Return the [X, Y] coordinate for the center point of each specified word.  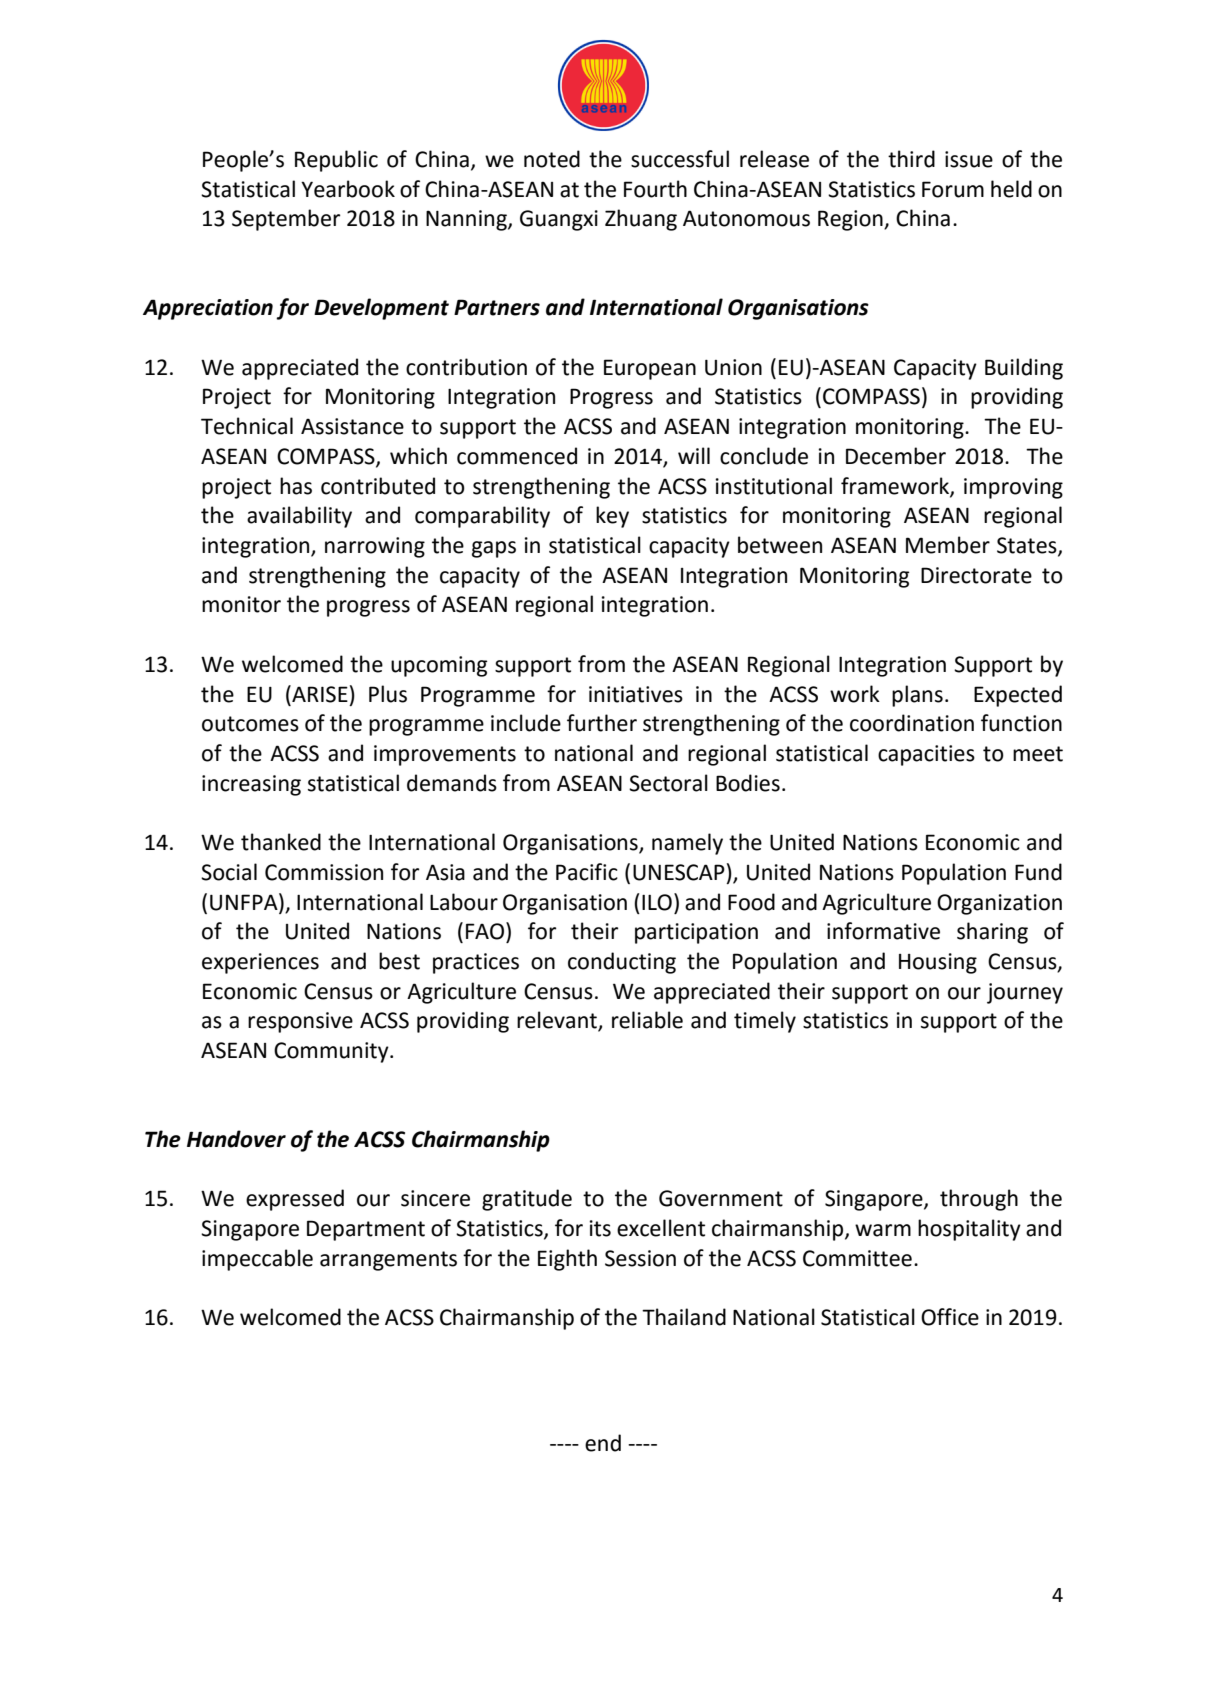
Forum [953, 189]
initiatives [636, 694]
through [979, 1200]
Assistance [352, 426]
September [286, 220]
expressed [295, 1200]
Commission [324, 872]
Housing [938, 963]
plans [917, 696]
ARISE [319, 694]
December [896, 456]
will [694, 455]
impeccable [257, 1260]
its [600, 1228]
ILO [657, 902]
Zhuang [641, 220]
